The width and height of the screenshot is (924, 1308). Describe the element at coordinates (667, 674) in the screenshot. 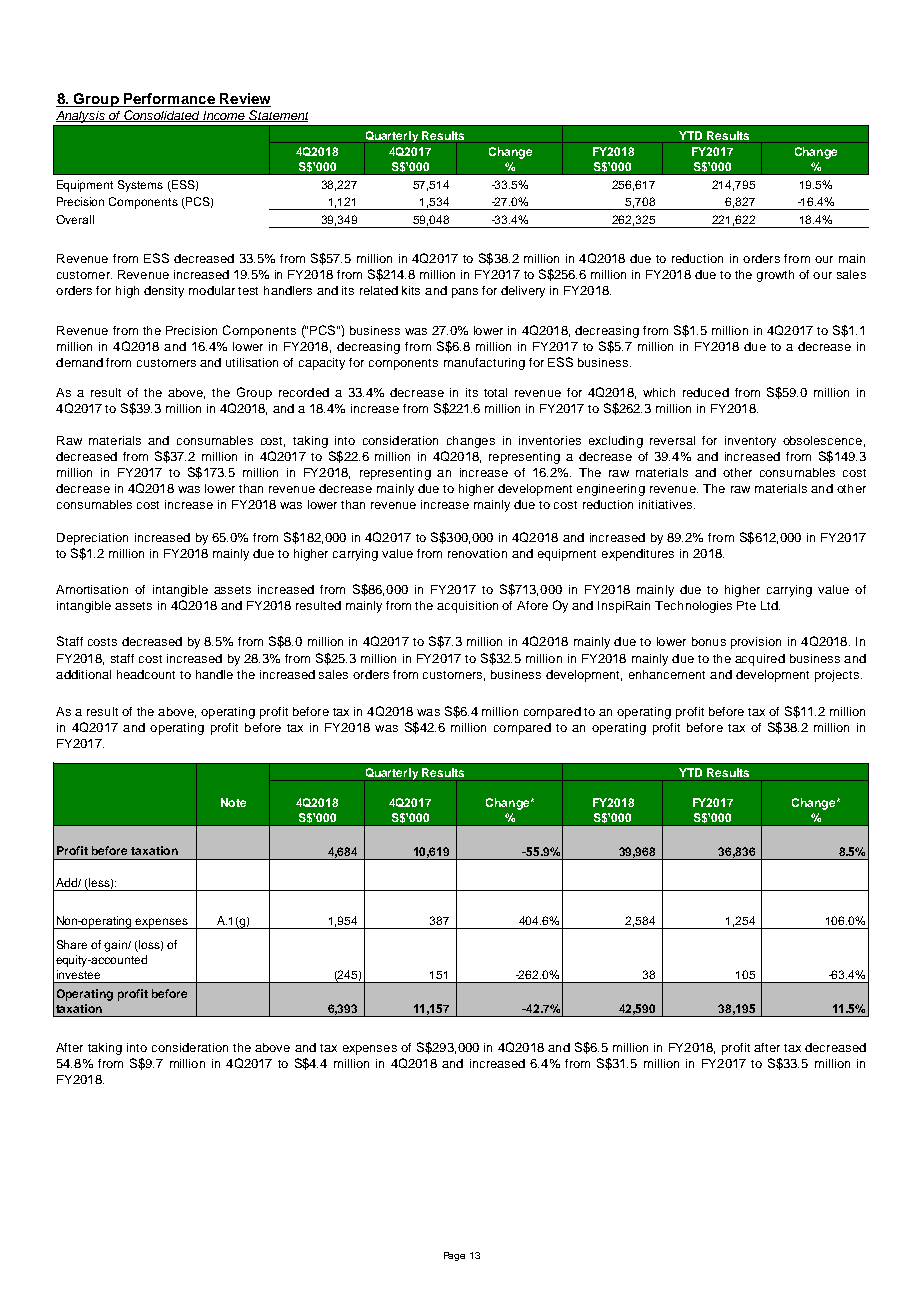

I see `enhancement` at that location.
